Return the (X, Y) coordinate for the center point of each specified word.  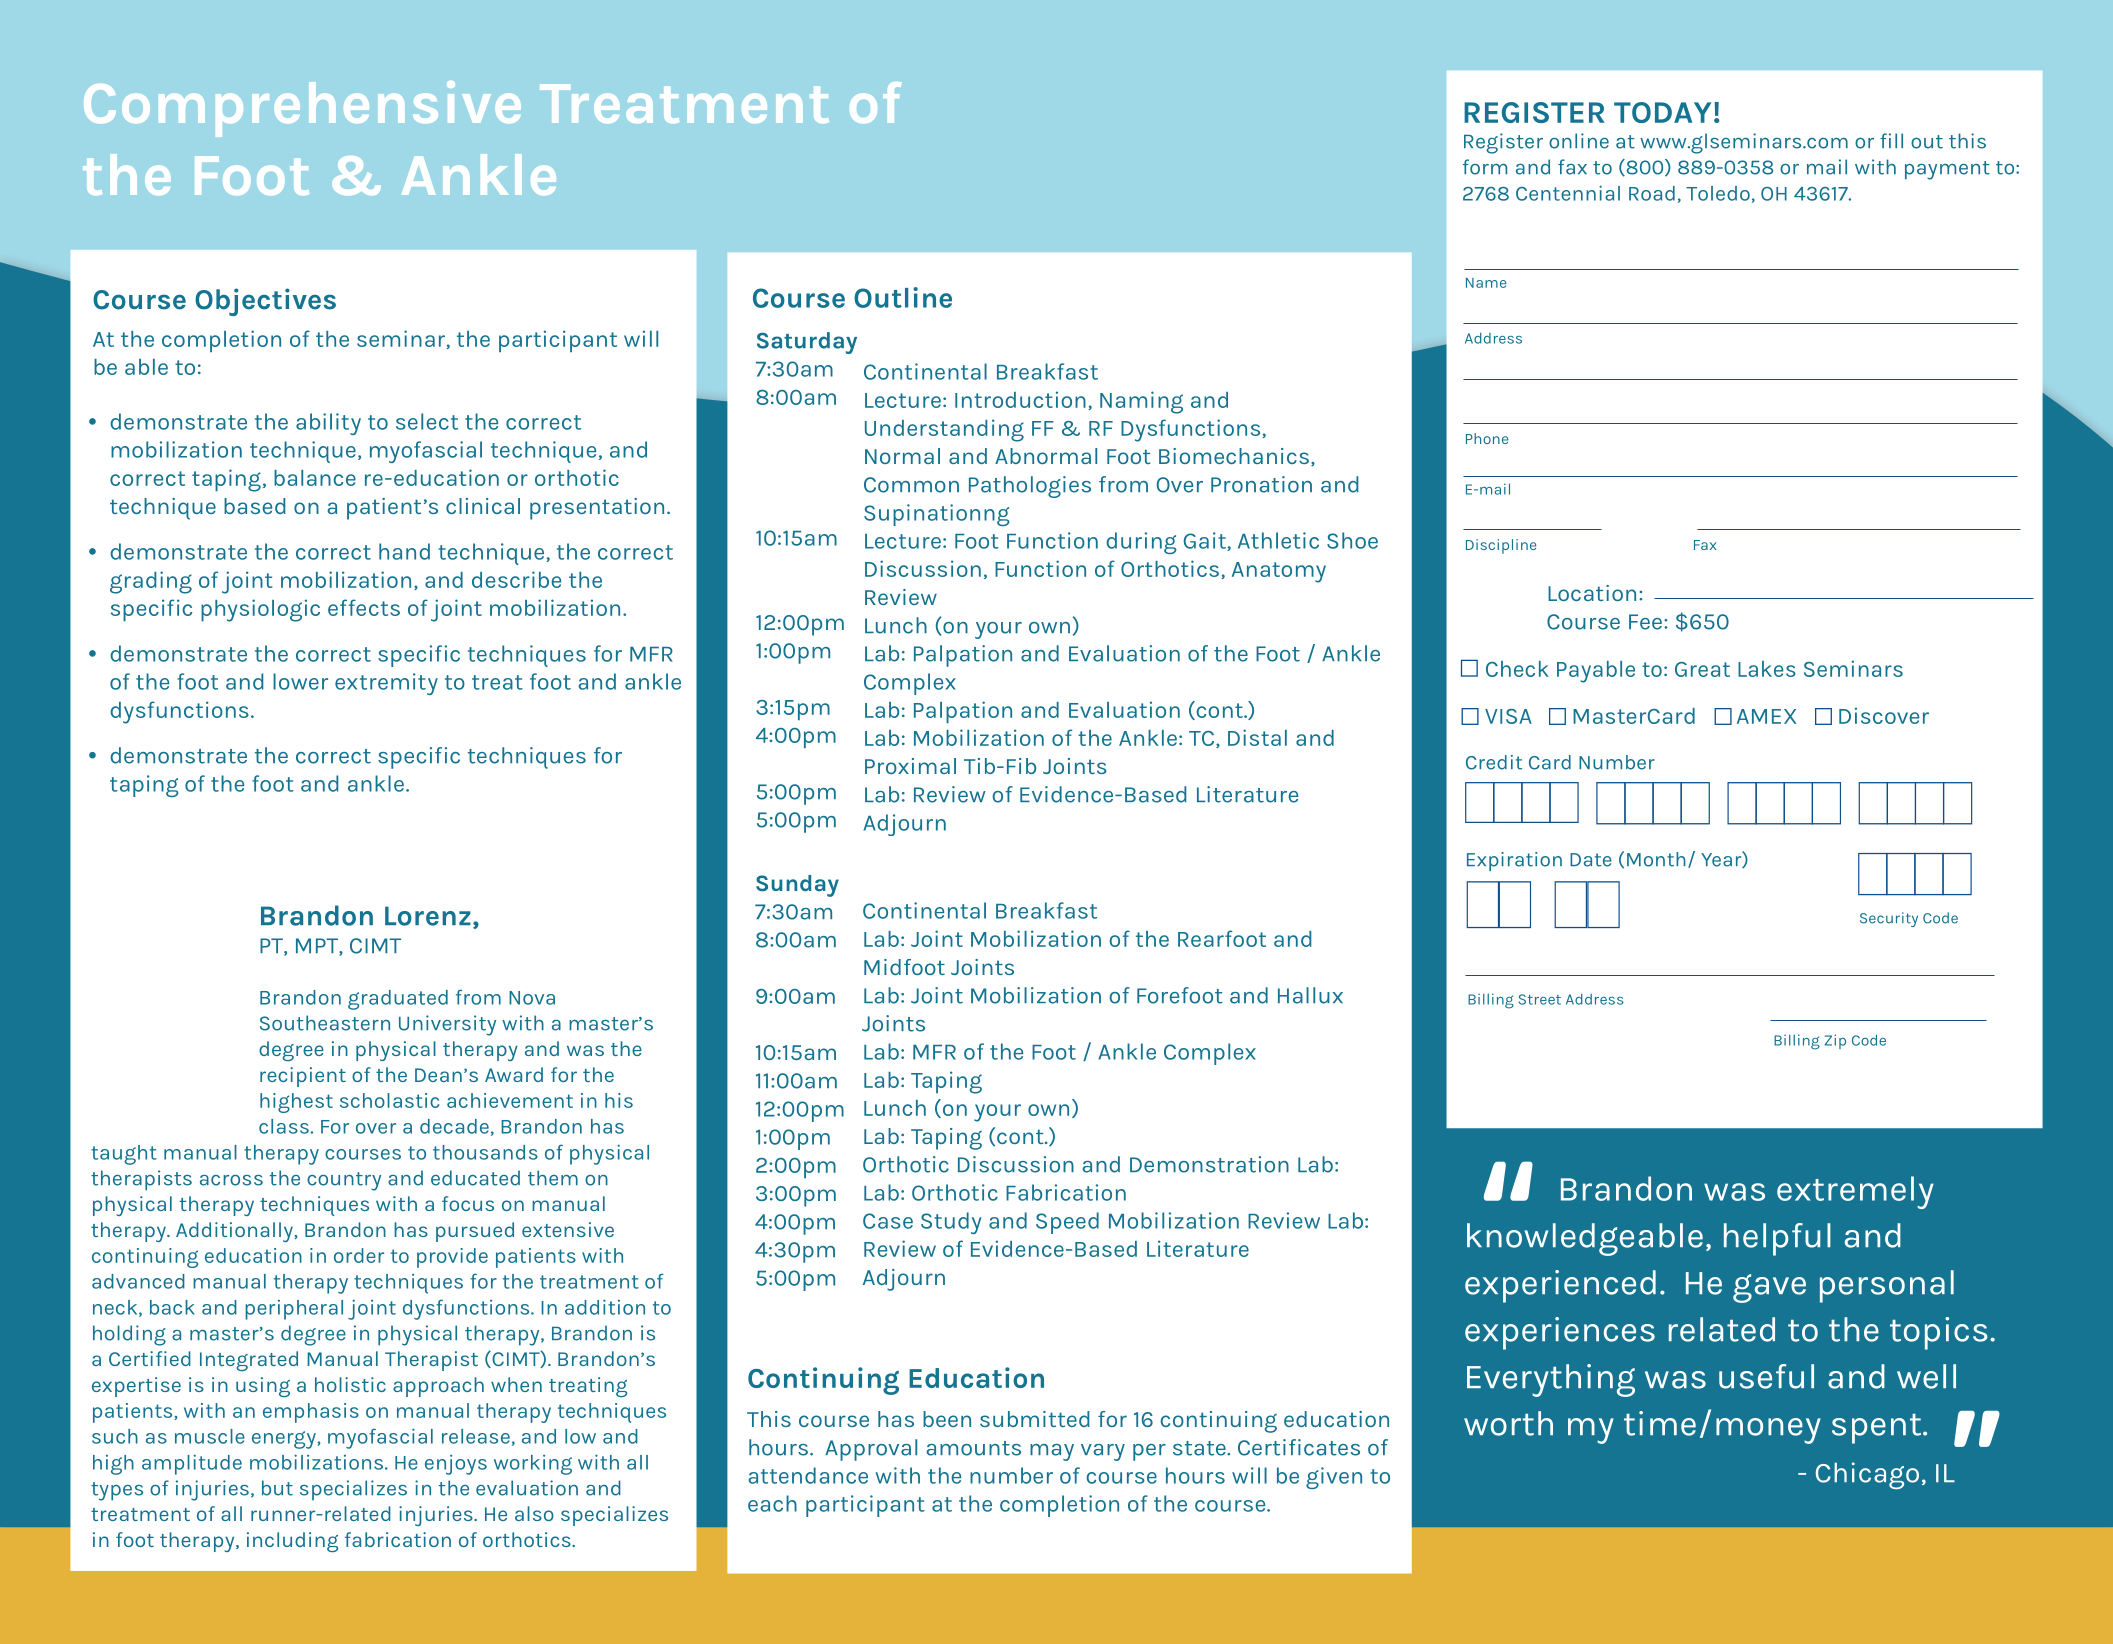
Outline (903, 297)
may (1052, 1452)
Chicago (1867, 1475)
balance (315, 478)
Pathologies (1030, 487)
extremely (1855, 1192)
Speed (1067, 1223)
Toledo (1718, 193)
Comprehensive (302, 109)
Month (1656, 859)
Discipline (1501, 546)
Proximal (910, 766)
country (344, 1181)
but (277, 1488)
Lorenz (428, 916)
